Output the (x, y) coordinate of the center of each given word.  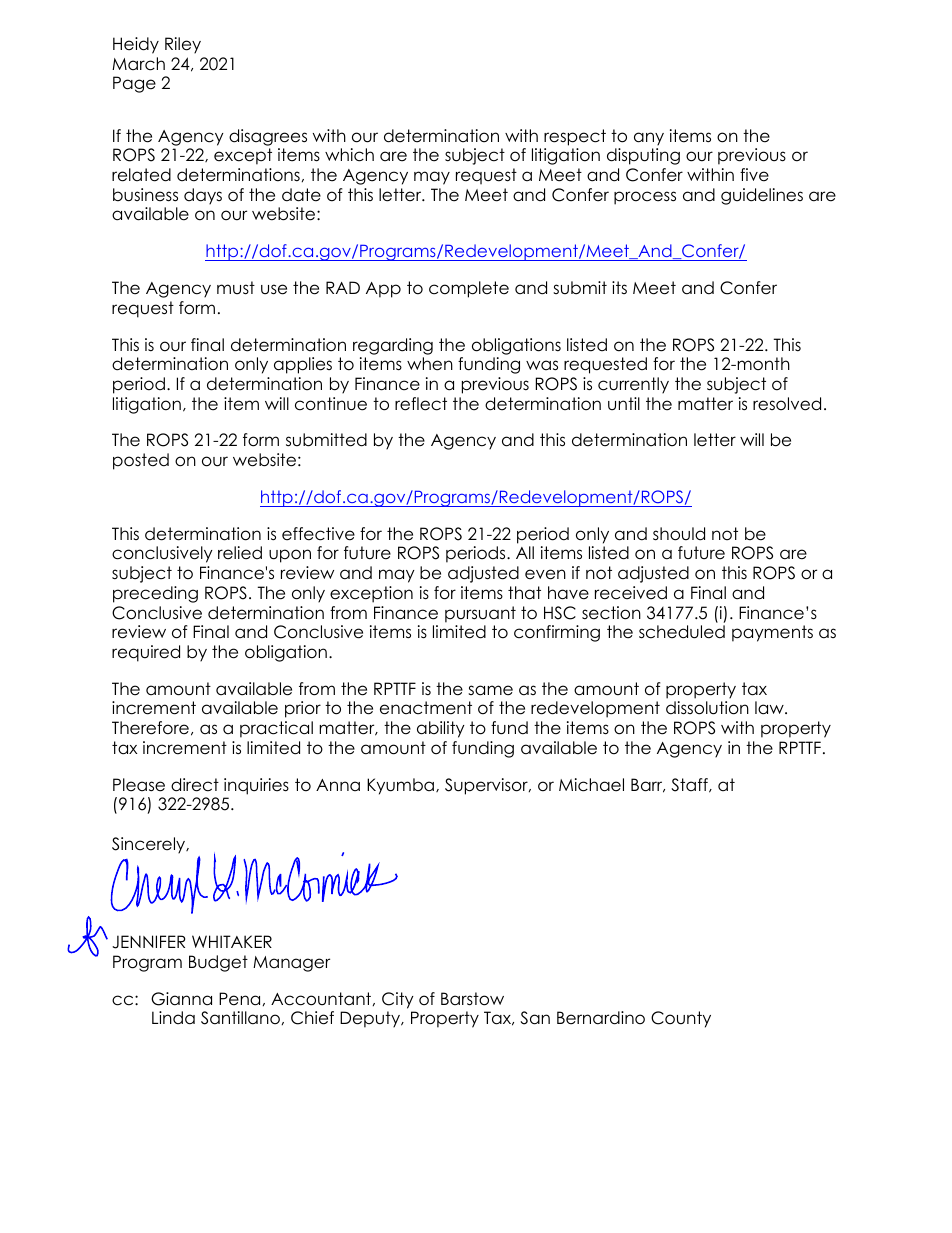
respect (575, 137)
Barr (648, 785)
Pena (239, 999)
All (525, 552)
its (619, 287)
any (649, 139)
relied (240, 553)
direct (195, 785)
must (236, 288)
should (679, 534)
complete (469, 289)
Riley (183, 45)
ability (441, 729)
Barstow (472, 999)
